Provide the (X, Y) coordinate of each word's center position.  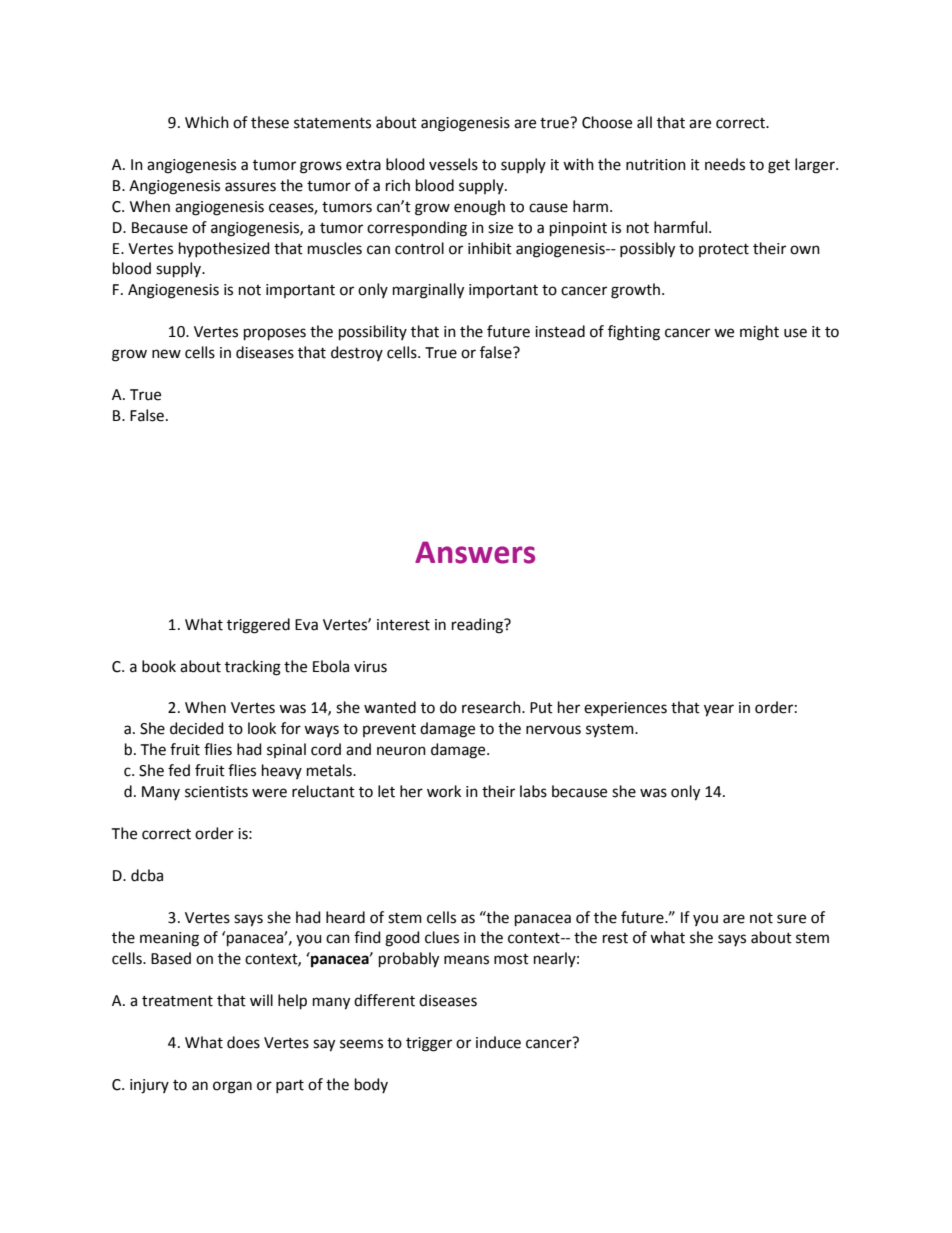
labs (533, 791)
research (492, 707)
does (243, 1042)
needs (725, 164)
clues (442, 937)
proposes (275, 334)
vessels (453, 164)
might (759, 333)
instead (560, 331)
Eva (306, 625)
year (719, 710)
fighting (634, 333)
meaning (169, 939)
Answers (475, 552)
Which (207, 122)
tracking (253, 668)
